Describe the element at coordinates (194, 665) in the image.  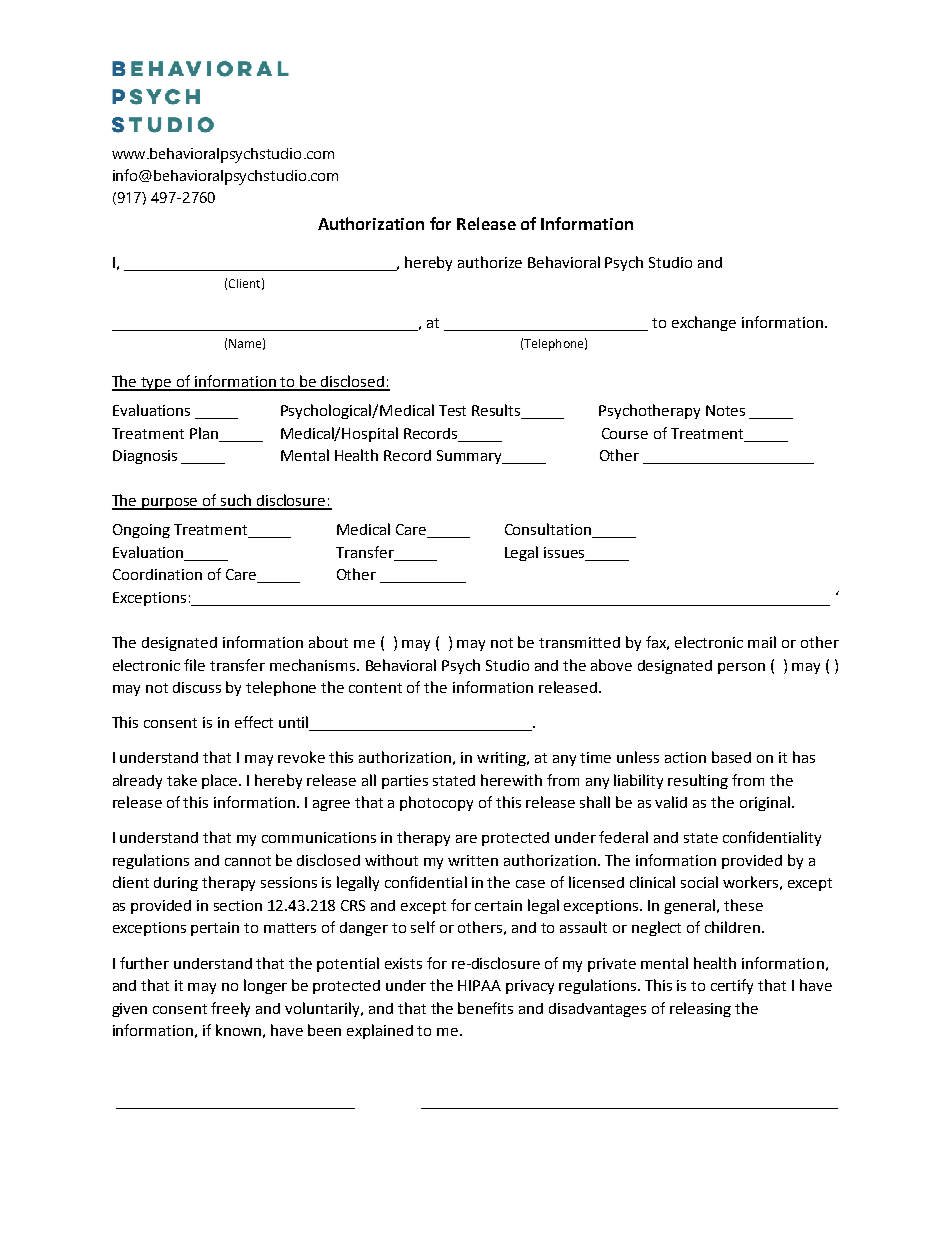
I see `file` at that location.
